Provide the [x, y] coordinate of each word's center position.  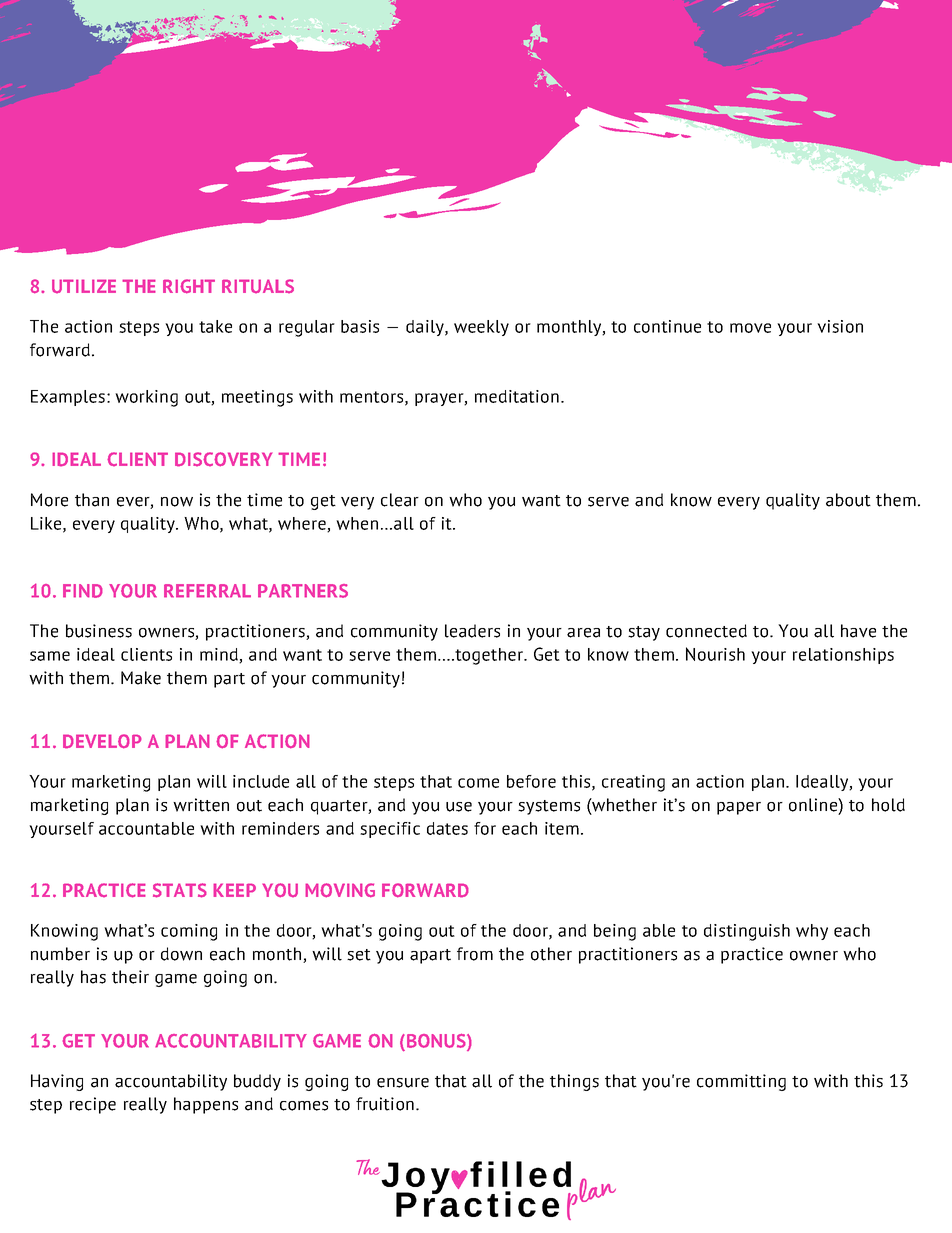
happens [206, 1105]
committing [741, 1082]
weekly [481, 328]
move [750, 328]
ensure [403, 1083]
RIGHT [189, 286]
